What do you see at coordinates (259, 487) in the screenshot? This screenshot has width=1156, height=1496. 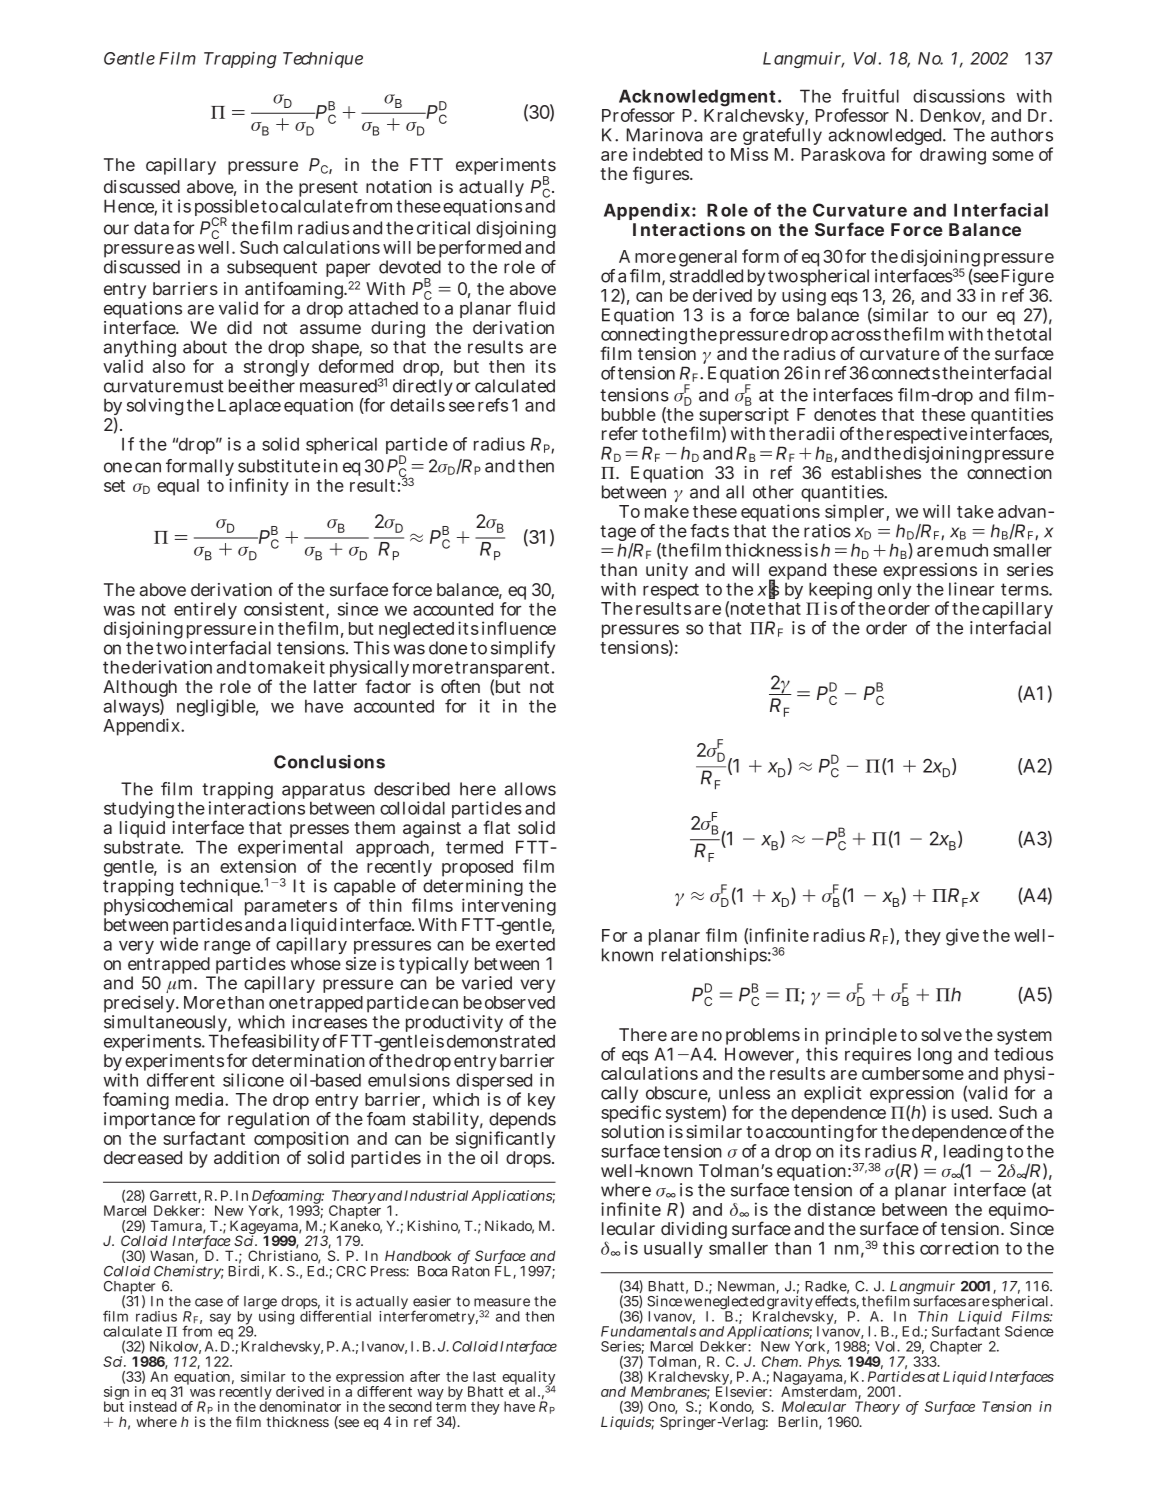 I see `infinity` at bounding box center [259, 487].
